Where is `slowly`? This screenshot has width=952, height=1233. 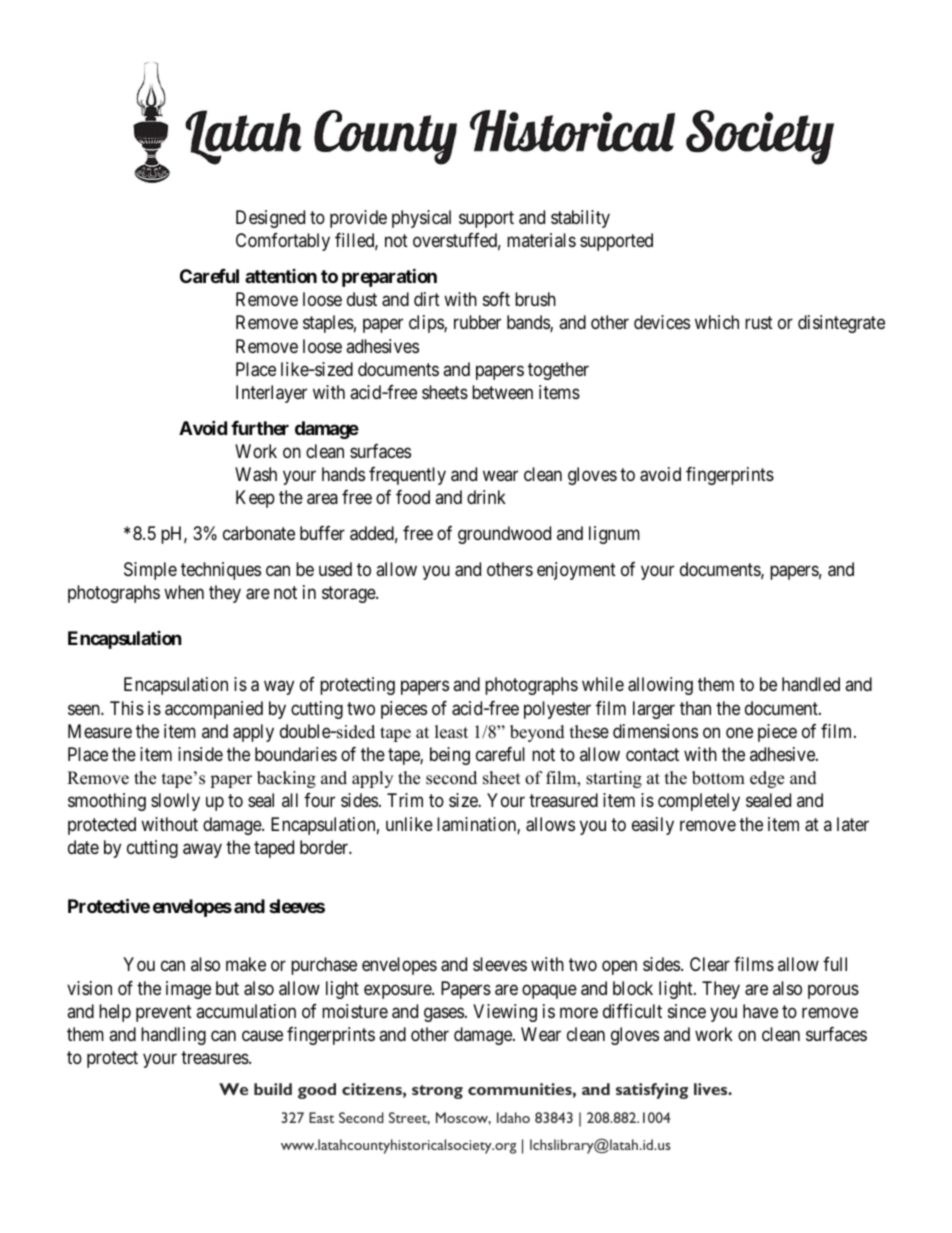 slowly is located at coordinates (175, 802).
